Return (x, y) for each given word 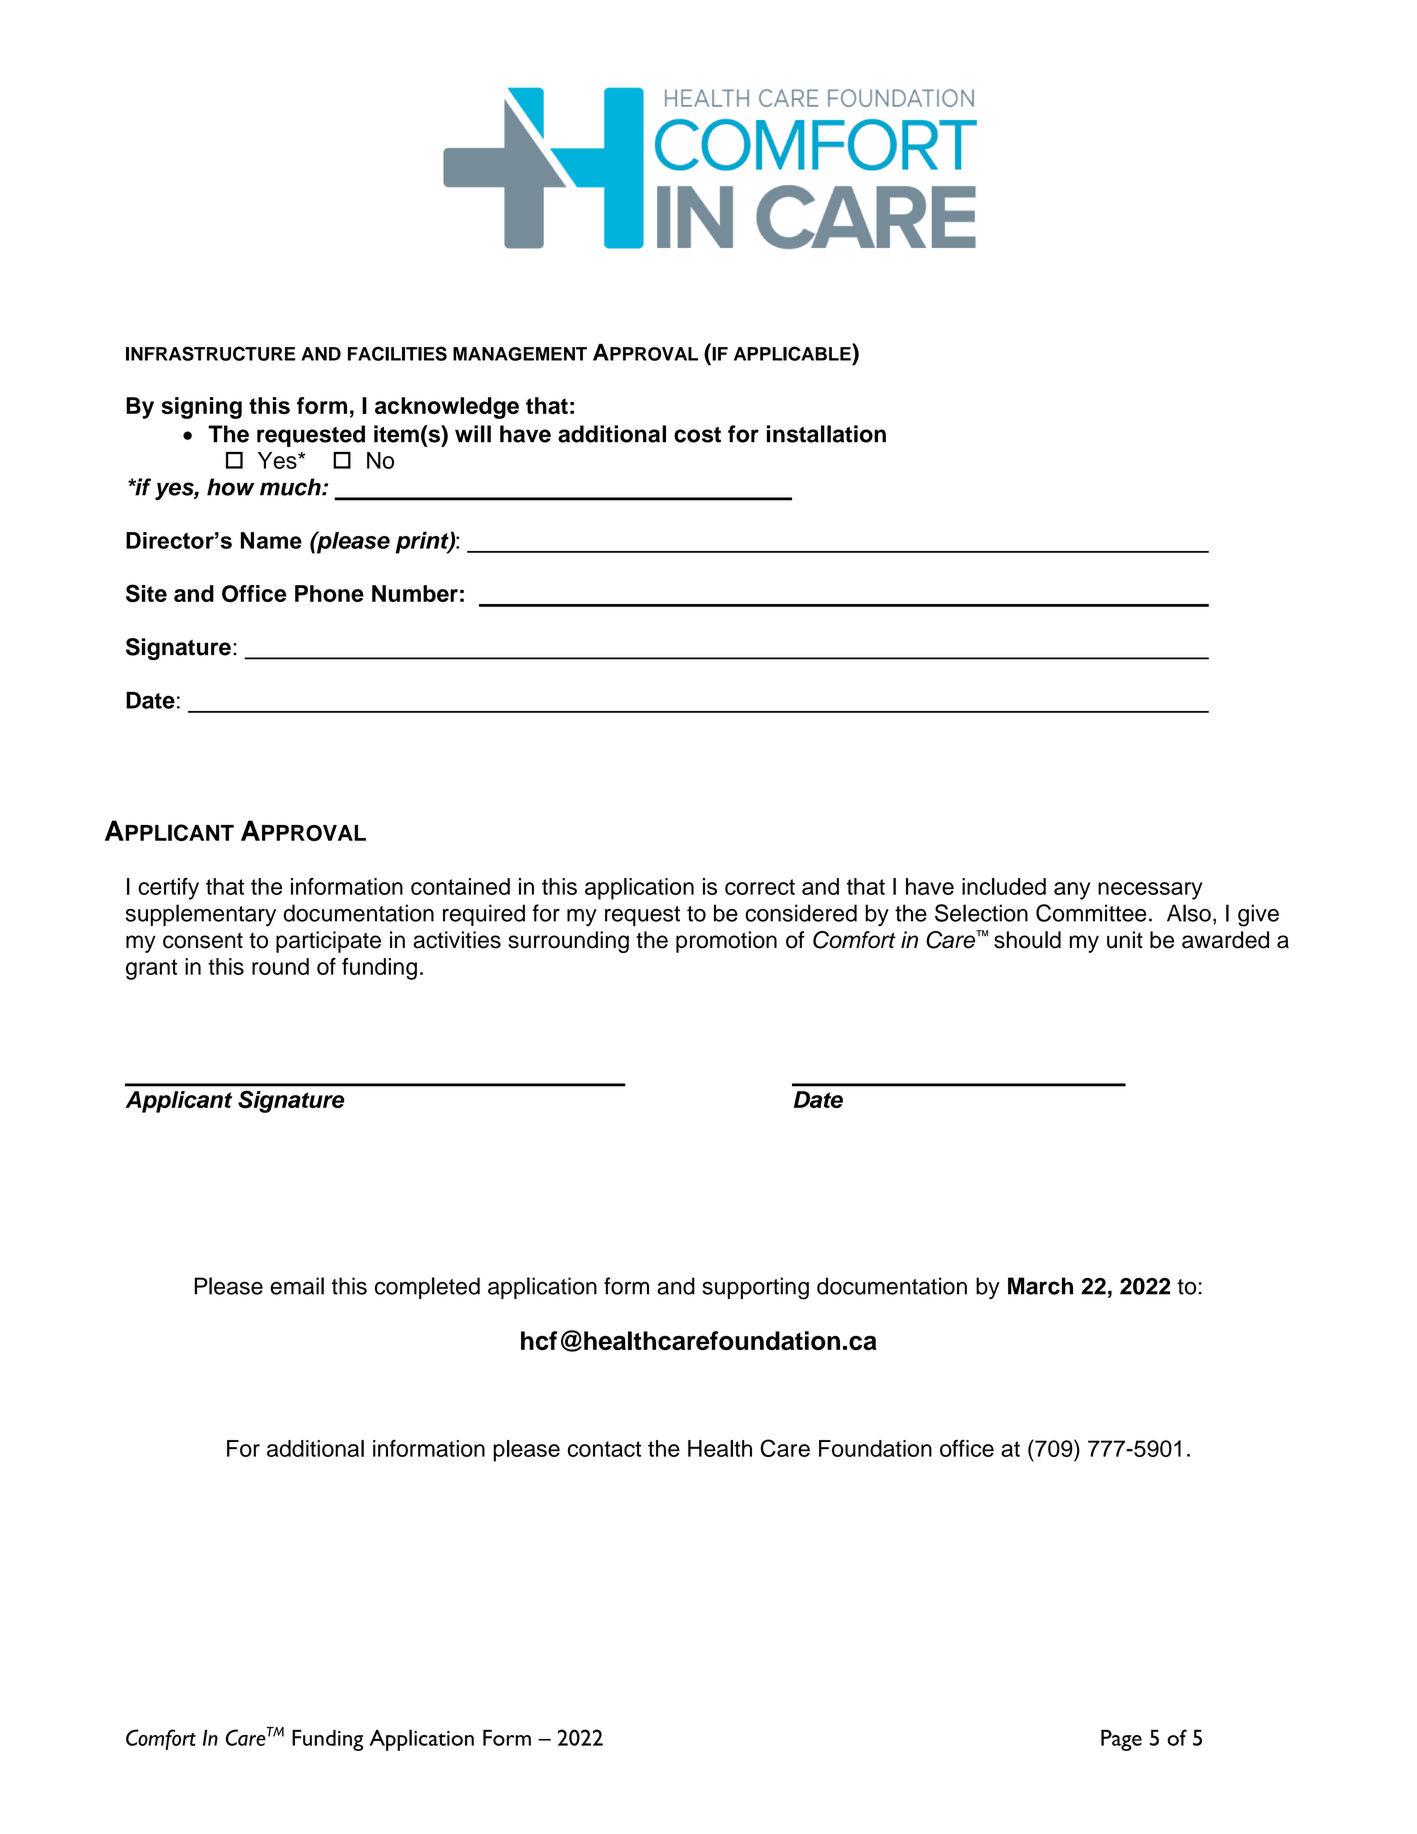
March (1040, 1286)
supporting (755, 1288)
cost (697, 435)
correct (760, 887)
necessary (1150, 891)
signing (201, 408)
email (297, 1286)
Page (1121, 1740)
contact (604, 1449)
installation (826, 434)
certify (168, 889)
